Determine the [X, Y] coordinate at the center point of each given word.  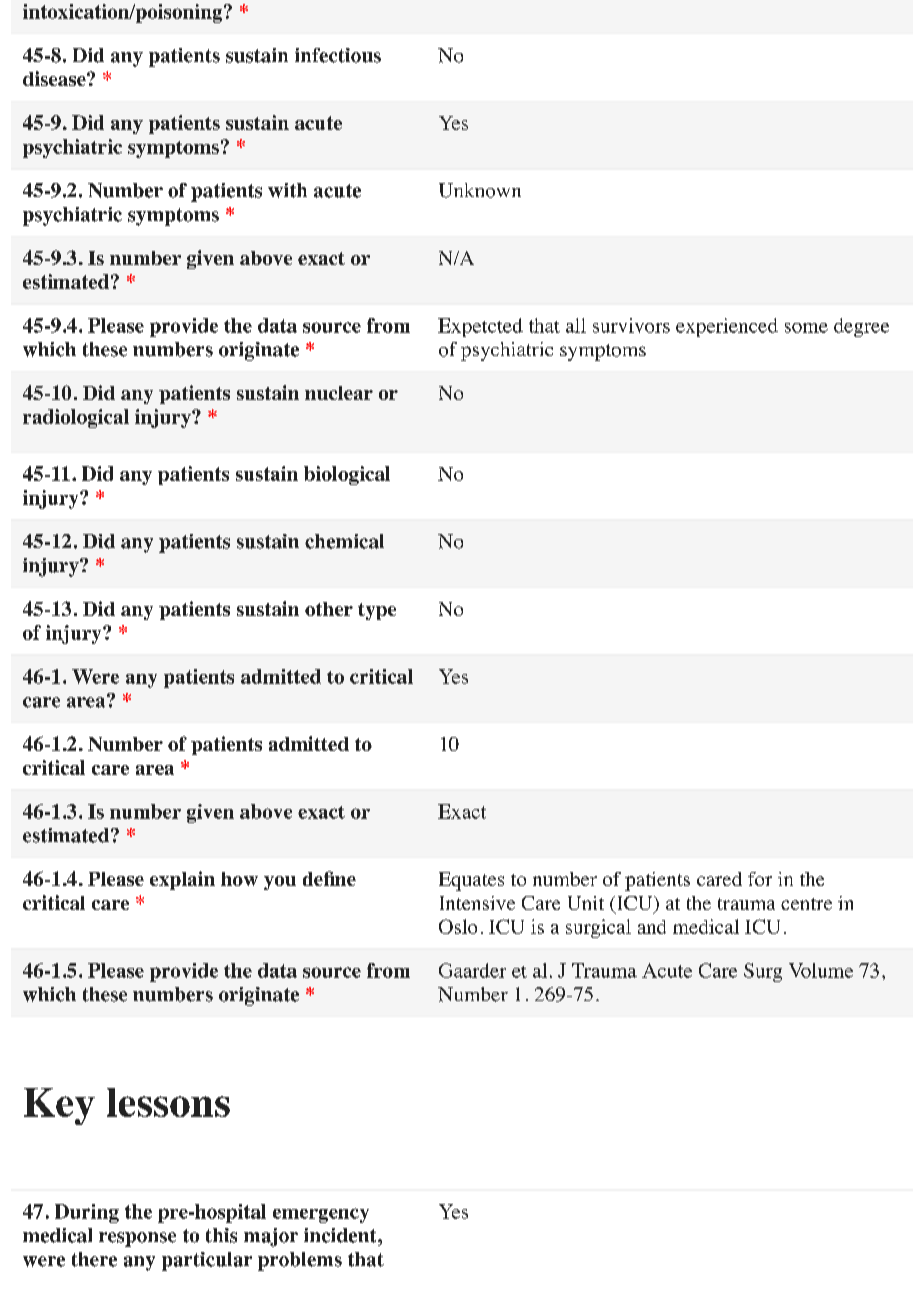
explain [182, 880]
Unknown [480, 190]
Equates [471, 881]
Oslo [458, 926]
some [806, 328]
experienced [727, 327]
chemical [344, 541]
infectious [338, 55]
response [137, 1239]
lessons [168, 1102]
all [576, 325]
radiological [76, 418]
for [760, 879]
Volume [821, 970]
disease [55, 78]
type [377, 611]
